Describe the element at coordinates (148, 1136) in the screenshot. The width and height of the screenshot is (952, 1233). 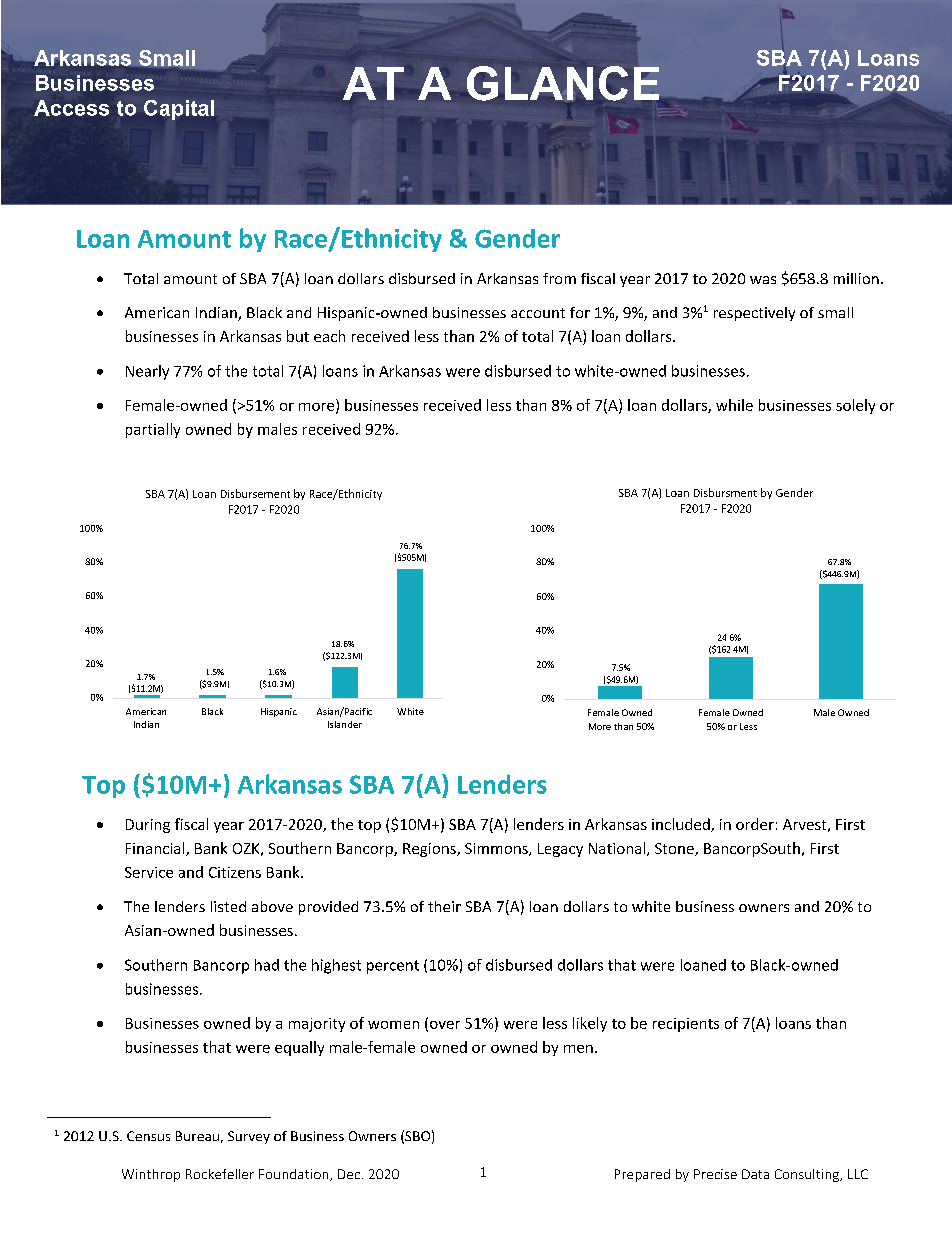
I see `Census` at that location.
